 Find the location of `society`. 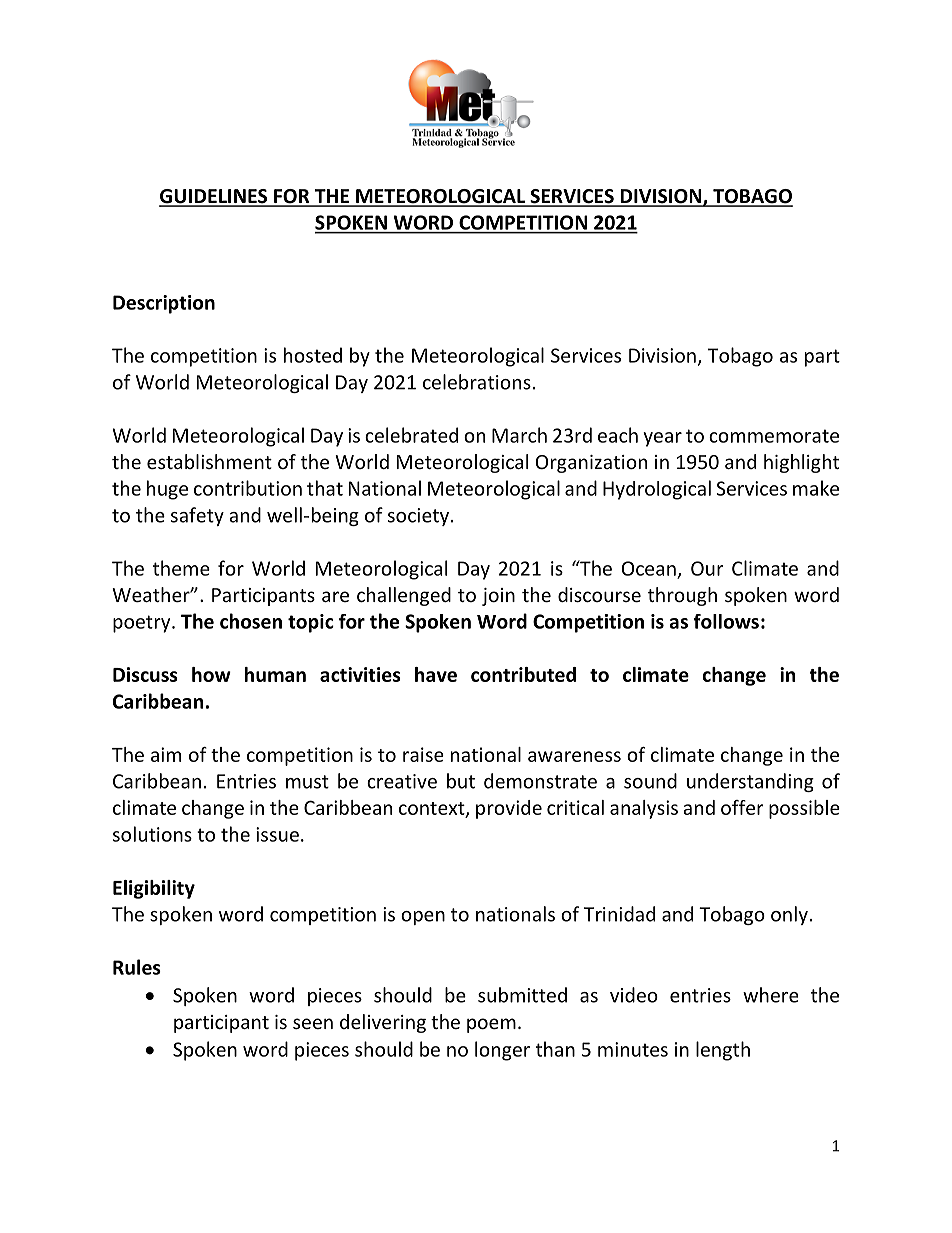

society is located at coordinates (418, 517).
